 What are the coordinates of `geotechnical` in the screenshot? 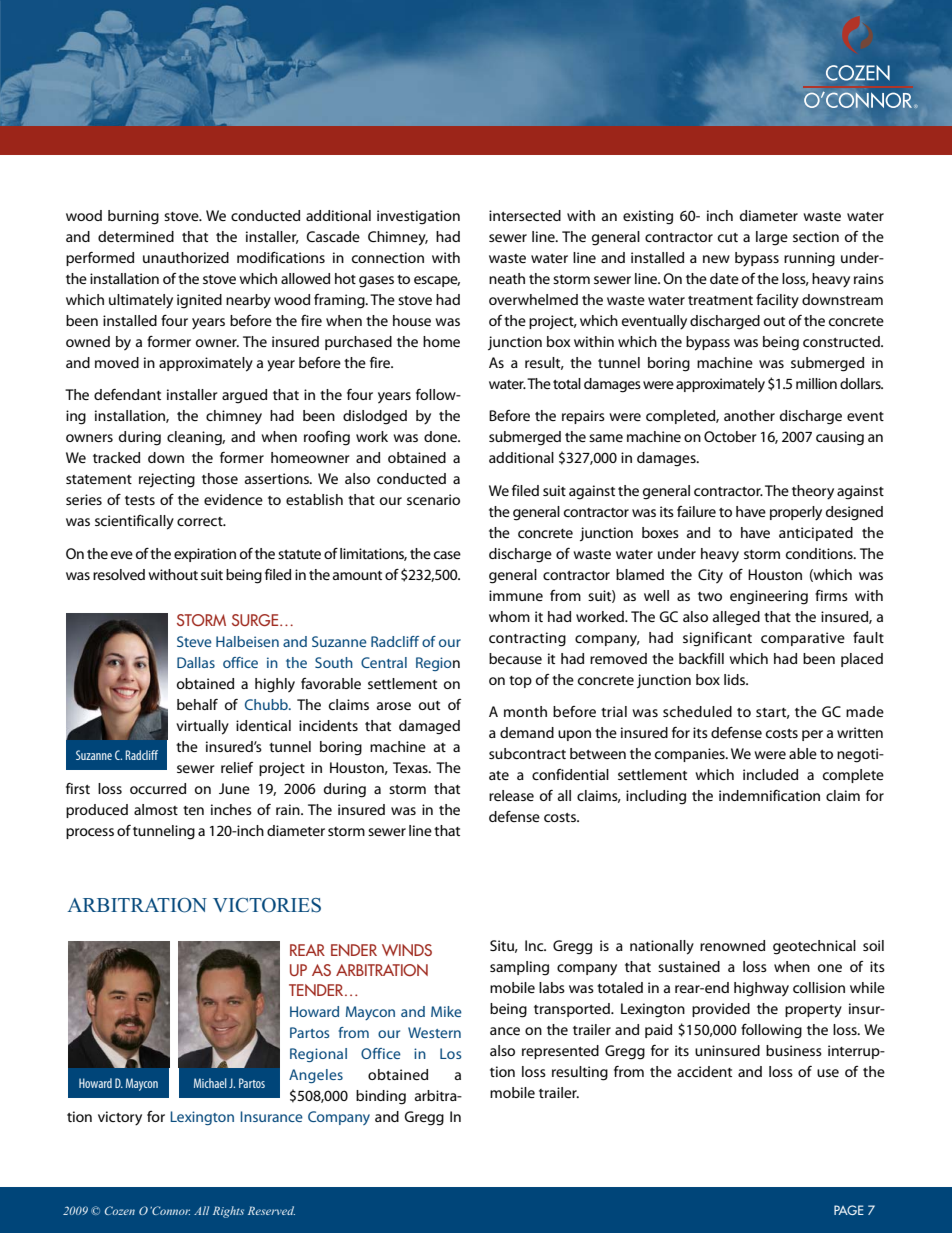 It's located at (814, 947).
